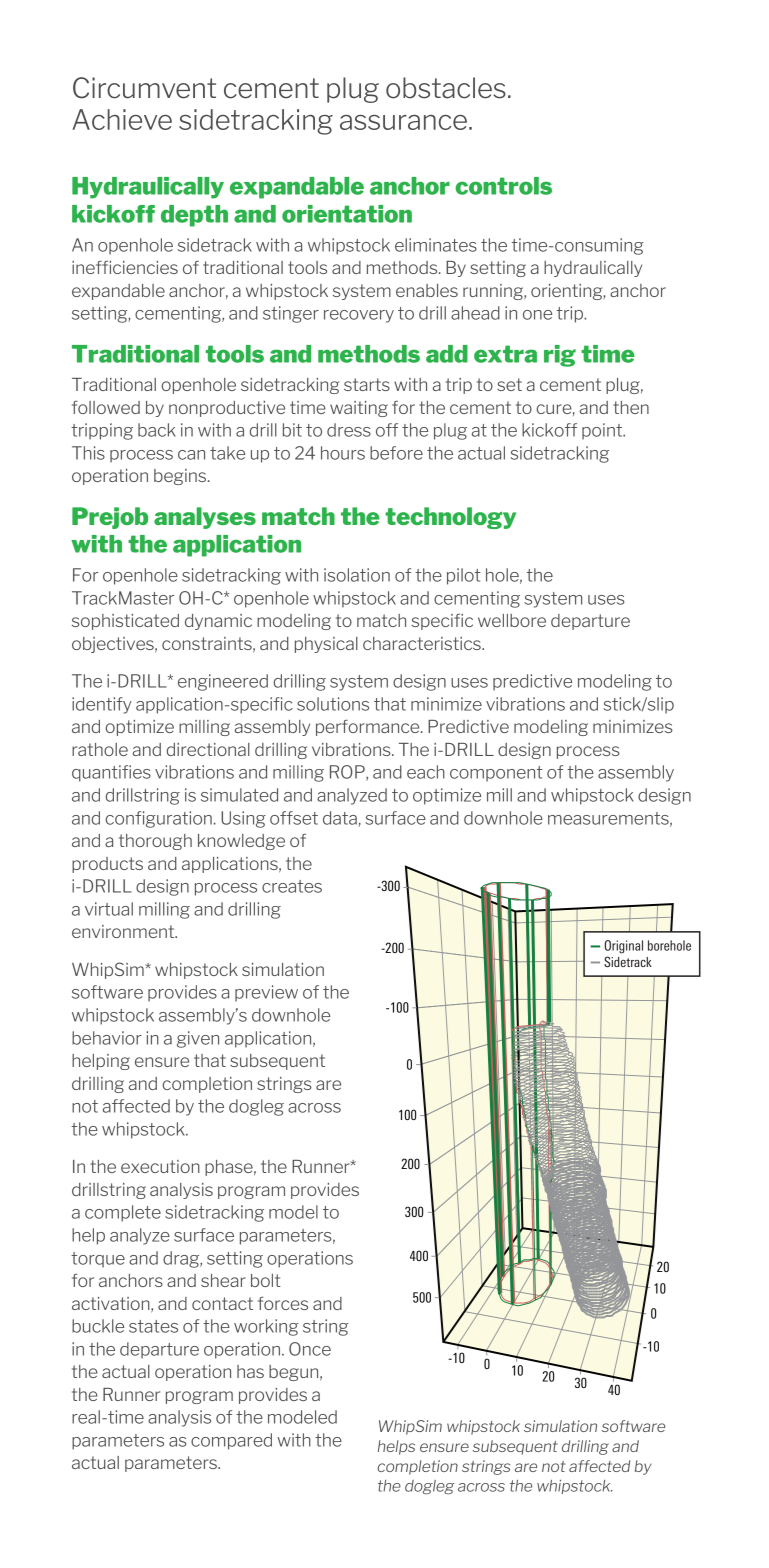 This image has height=1568, width=769. I want to click on point, so click(603, 431).
